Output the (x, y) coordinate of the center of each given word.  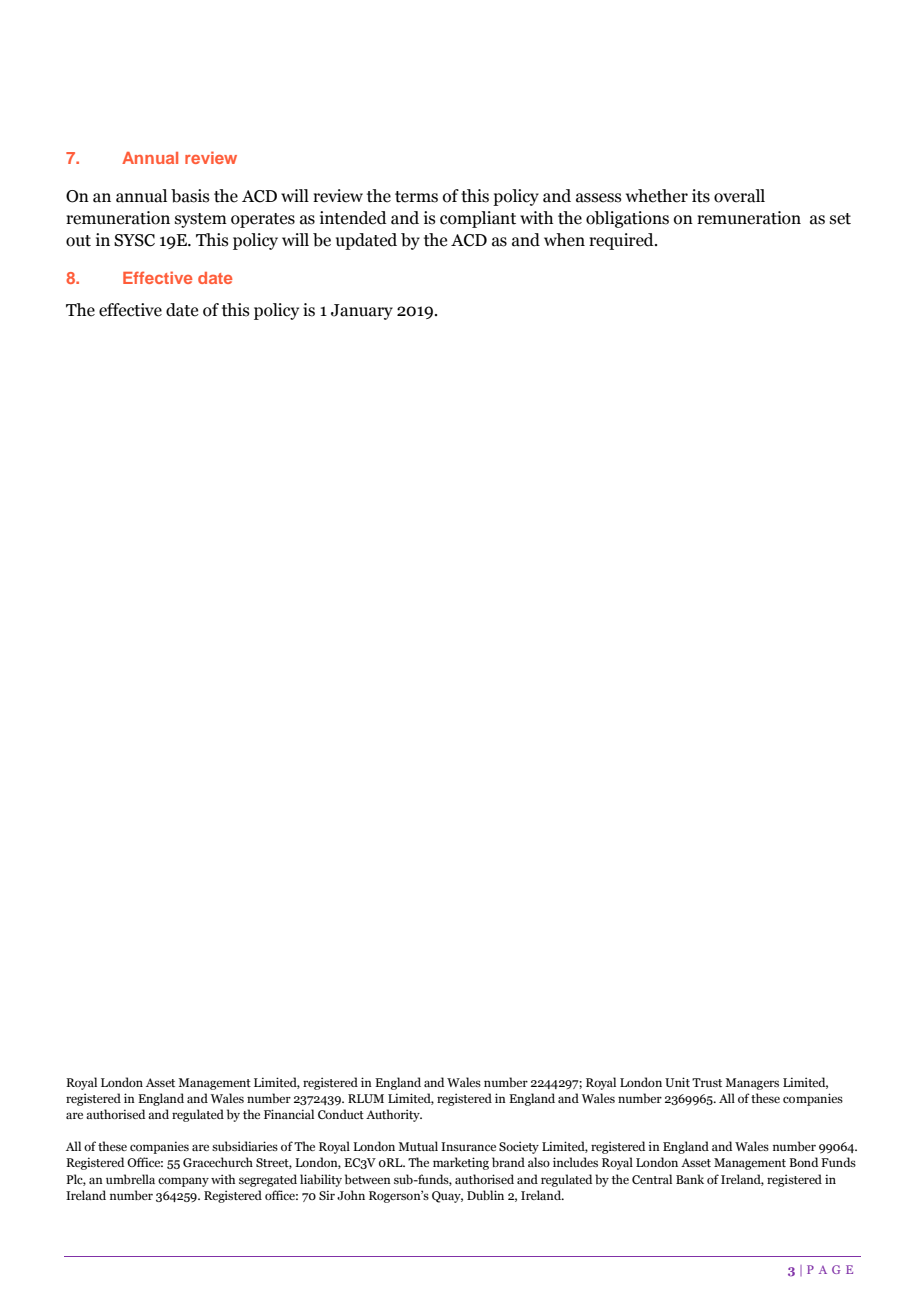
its (701, 196)
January (362, 312)
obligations (627, 219)
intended (353, 218)
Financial (289, 1114)
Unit (677, 1082)
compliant (478, 219)
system (201, 220)
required (622, 241)
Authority (394, 1115)
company (183, 1182)
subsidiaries (245, 1146)
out (78, 241)
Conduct (341, 1114)
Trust (707, 1082)
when (564, 240)
